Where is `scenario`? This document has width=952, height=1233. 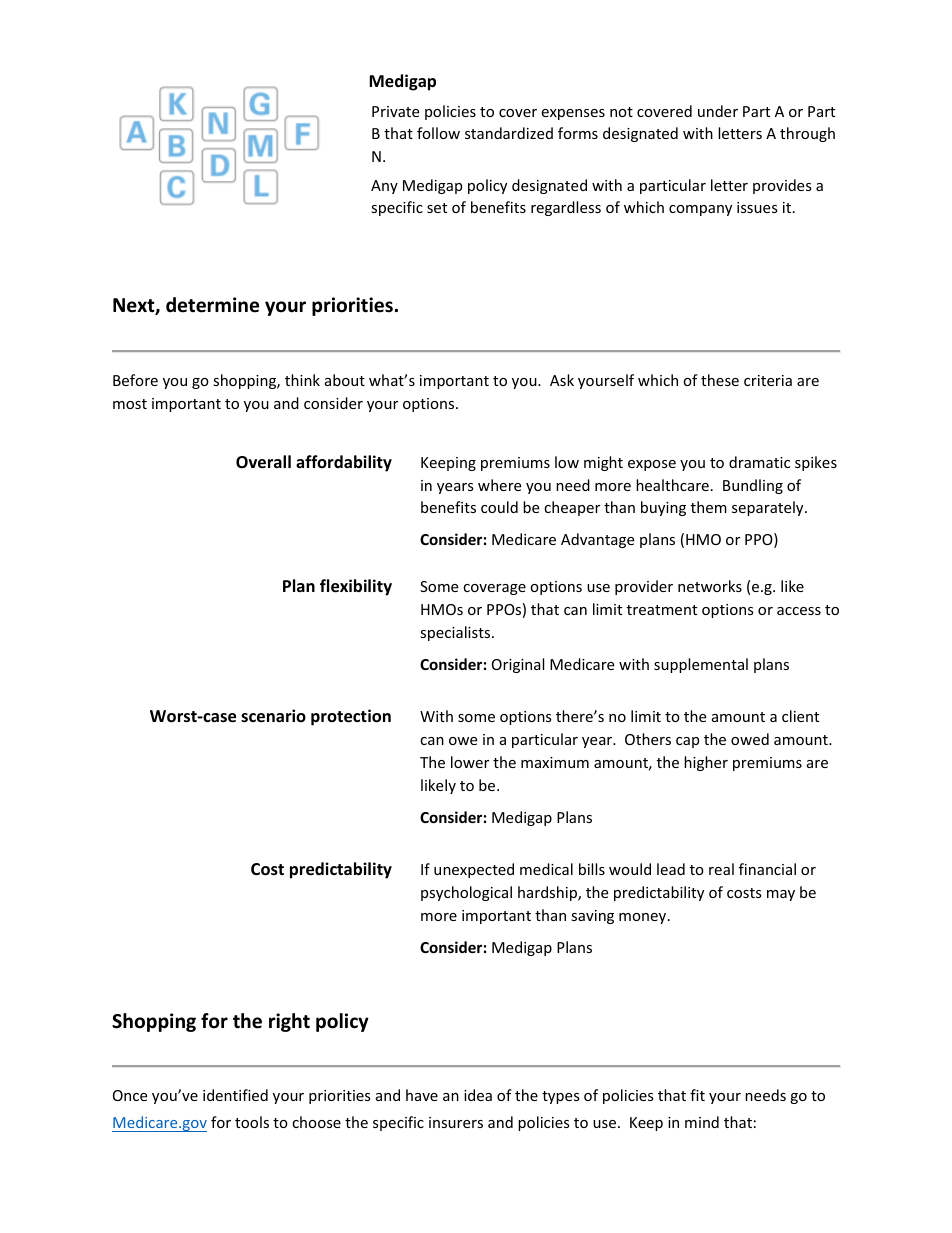
scenario is located at coordinates (273, 716).
